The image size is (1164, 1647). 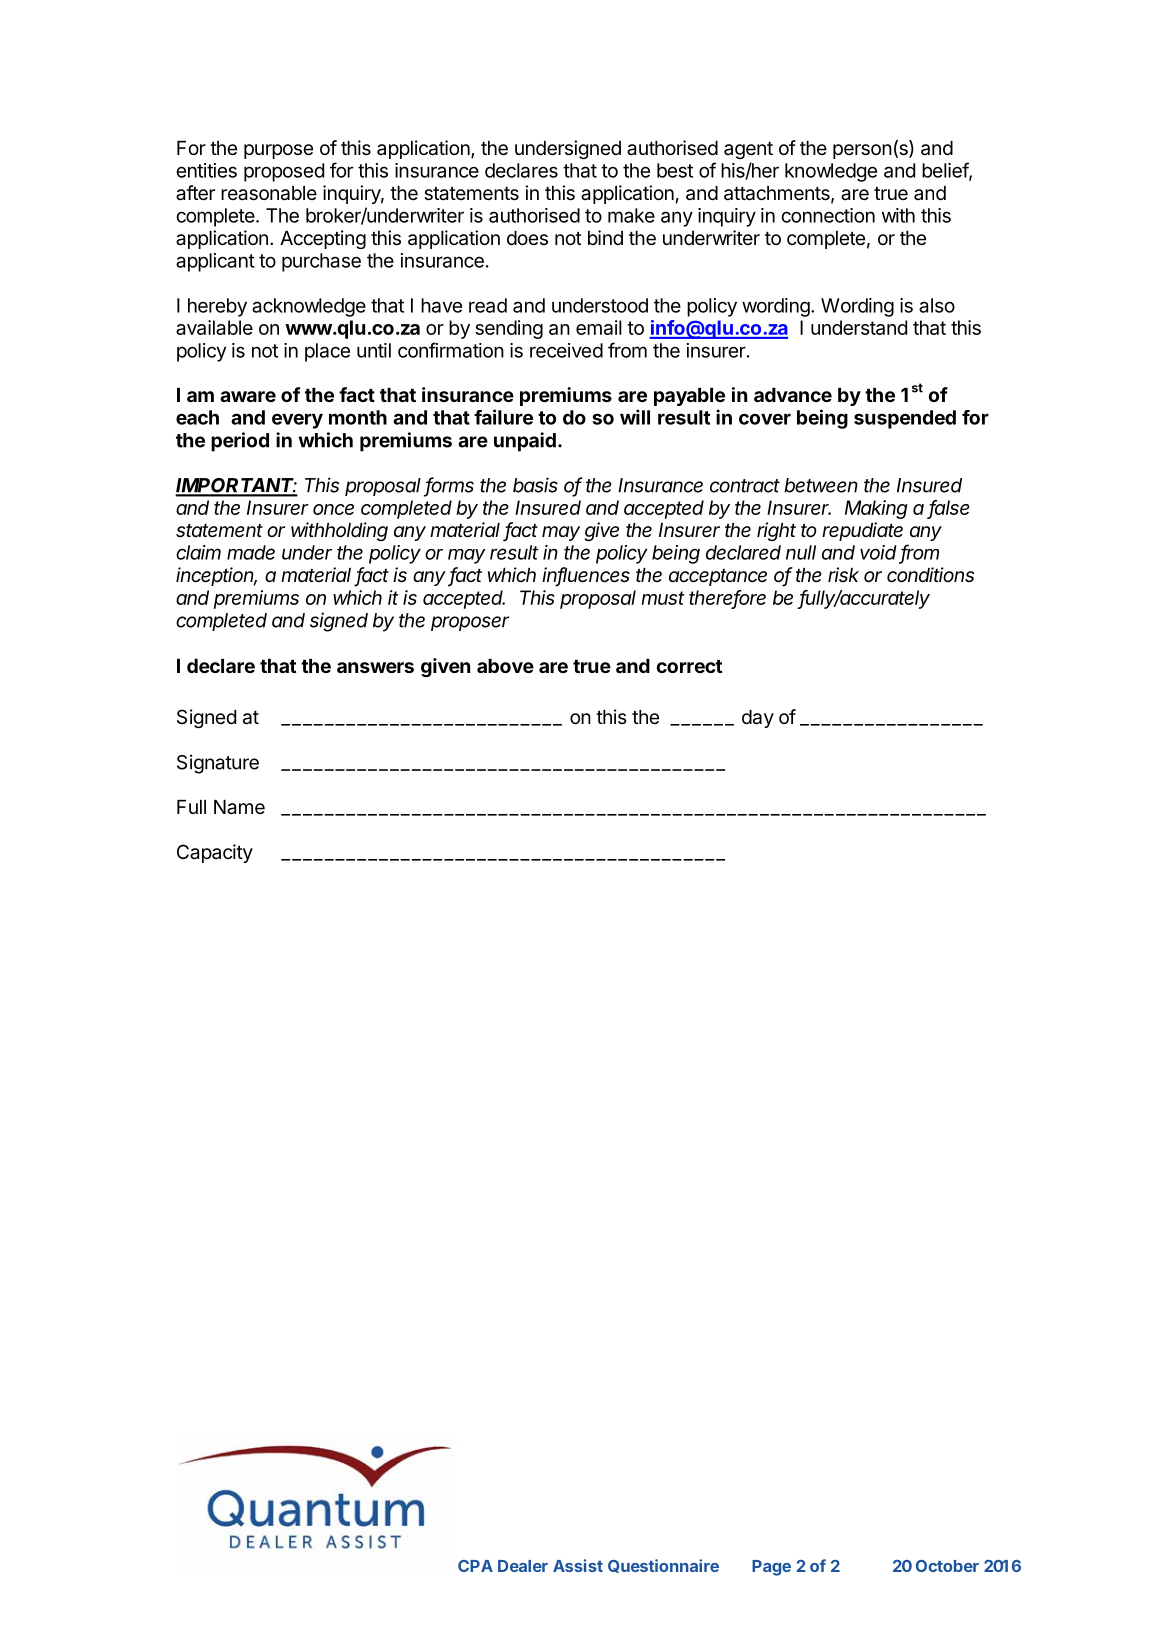 I want to click on connection, so click(x=828, y=215).
